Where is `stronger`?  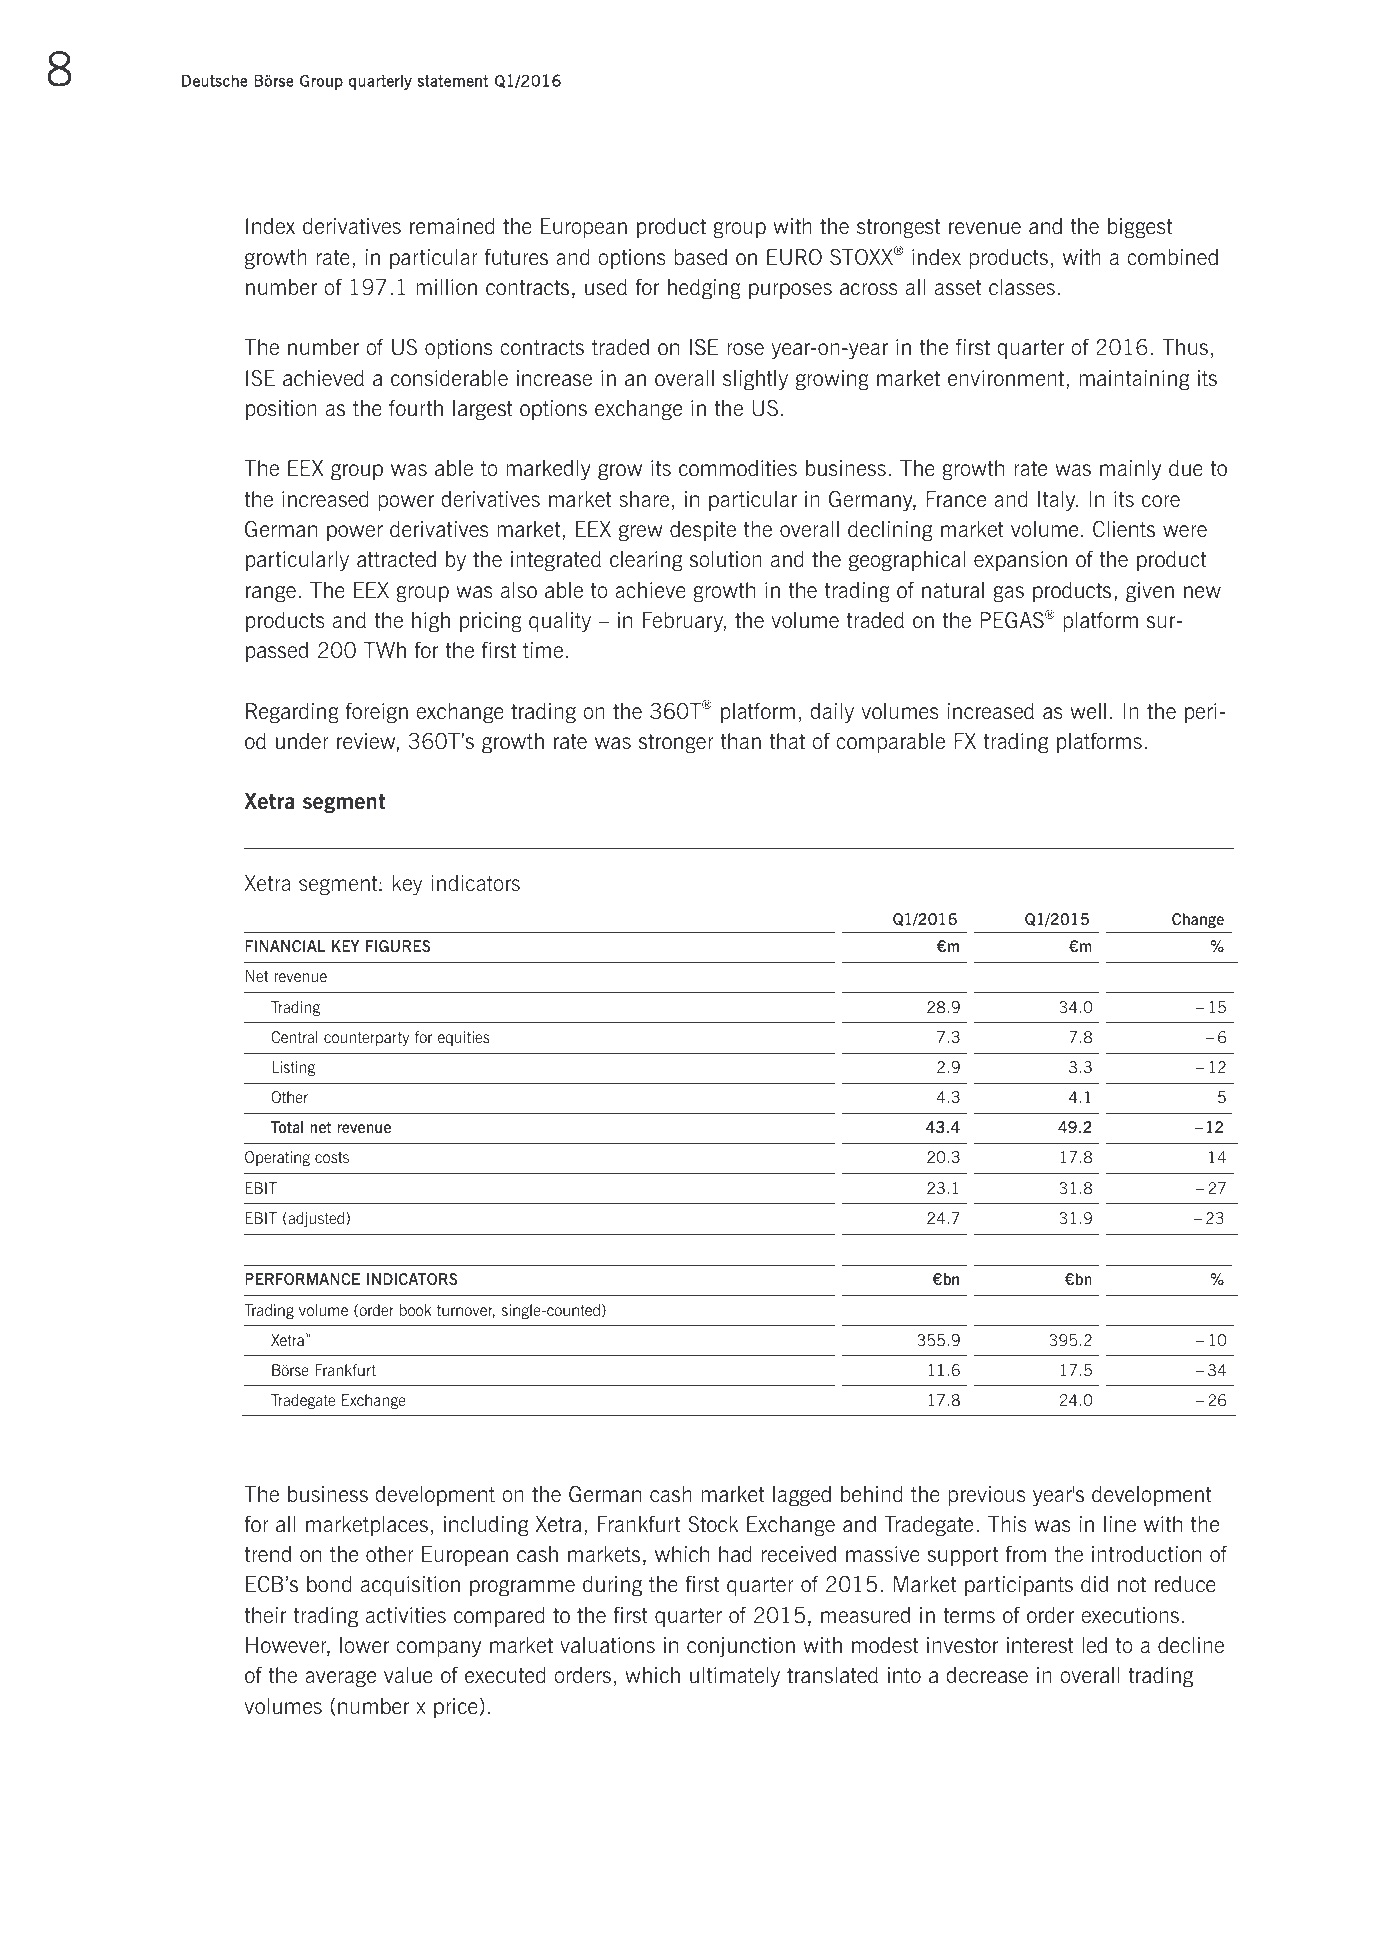 stronger is located at coordinates (676, 744).
